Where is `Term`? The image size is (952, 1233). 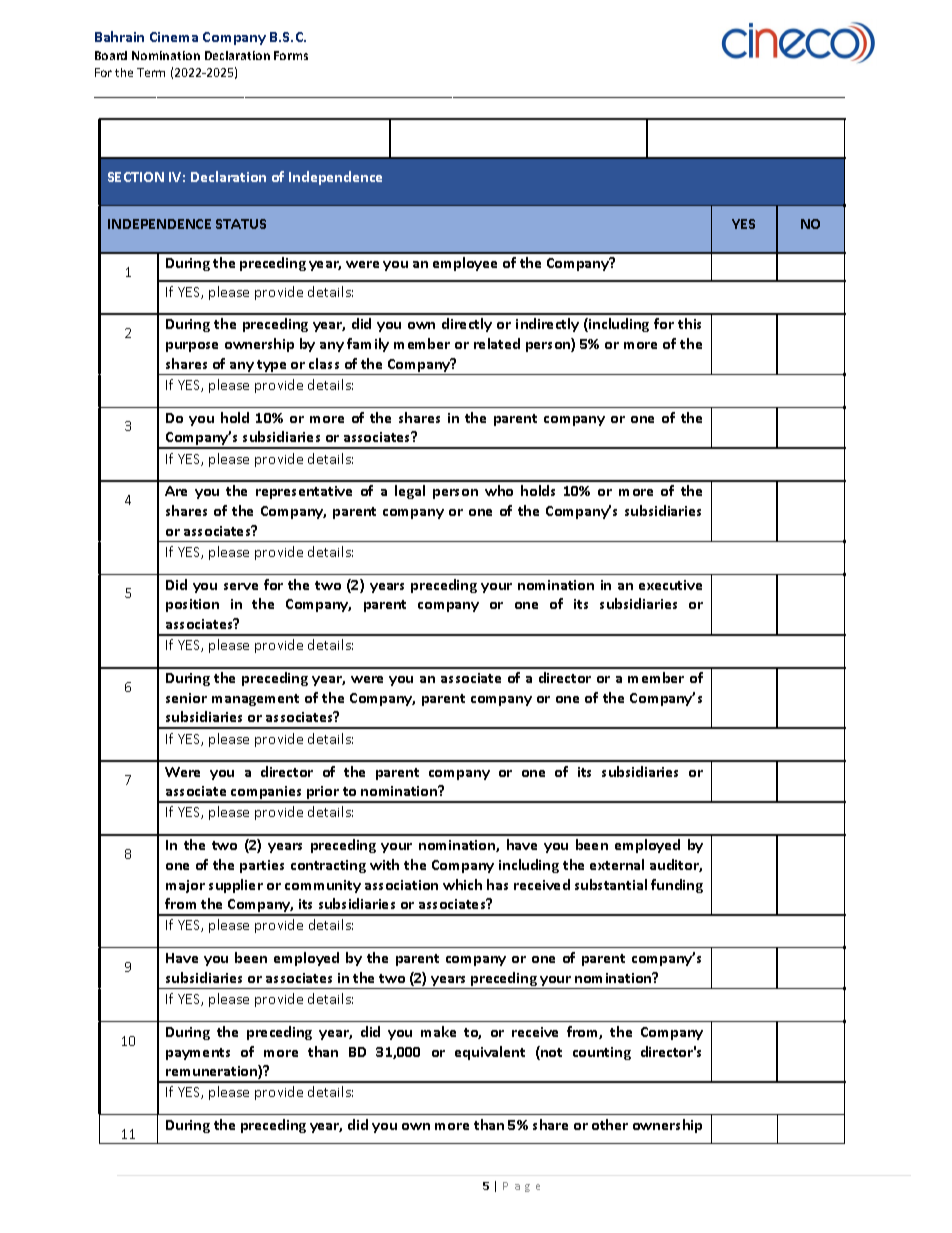 Term is located at coordinates (151, 72).
